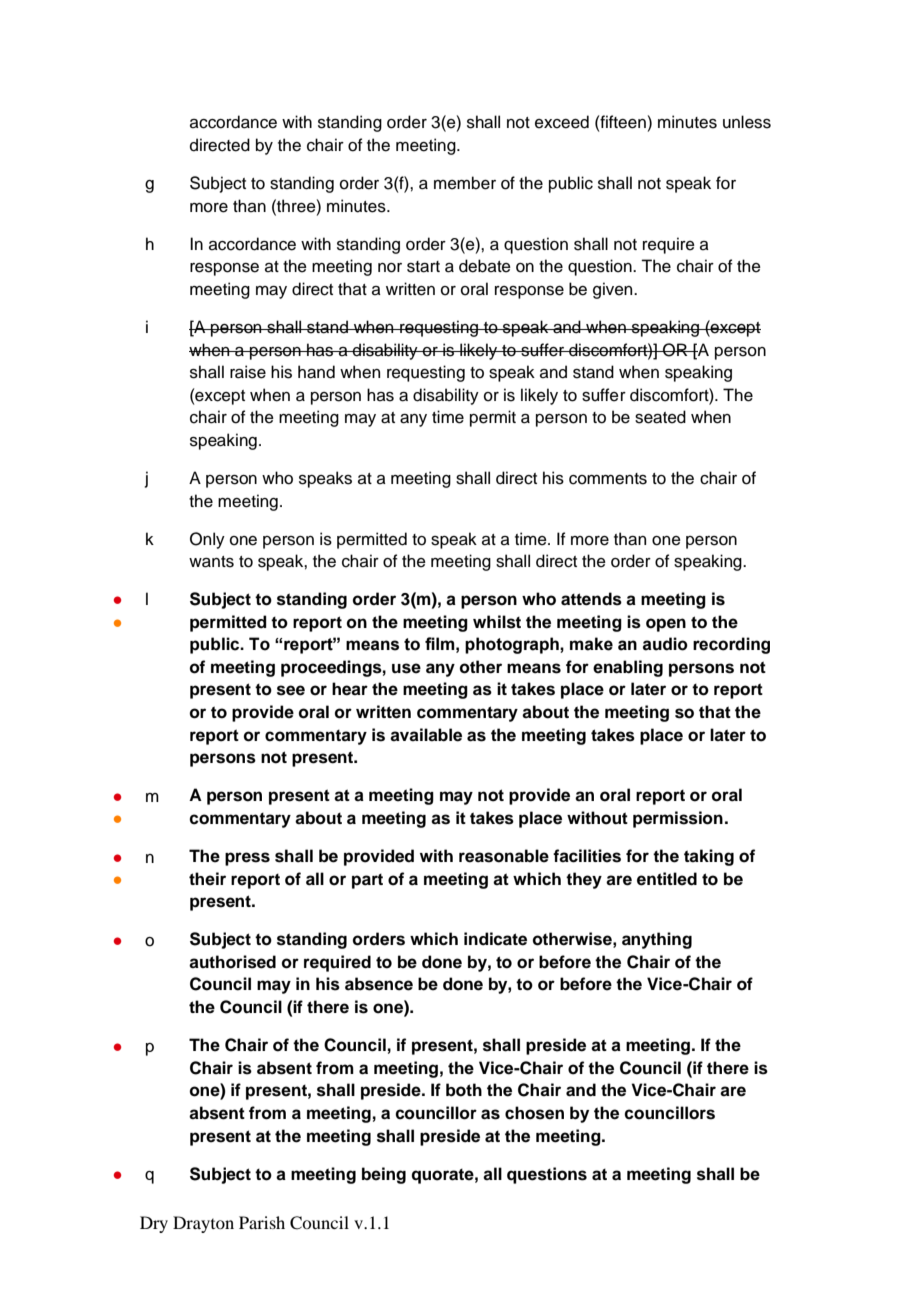  I want to click on audio, so click(665, 644).
